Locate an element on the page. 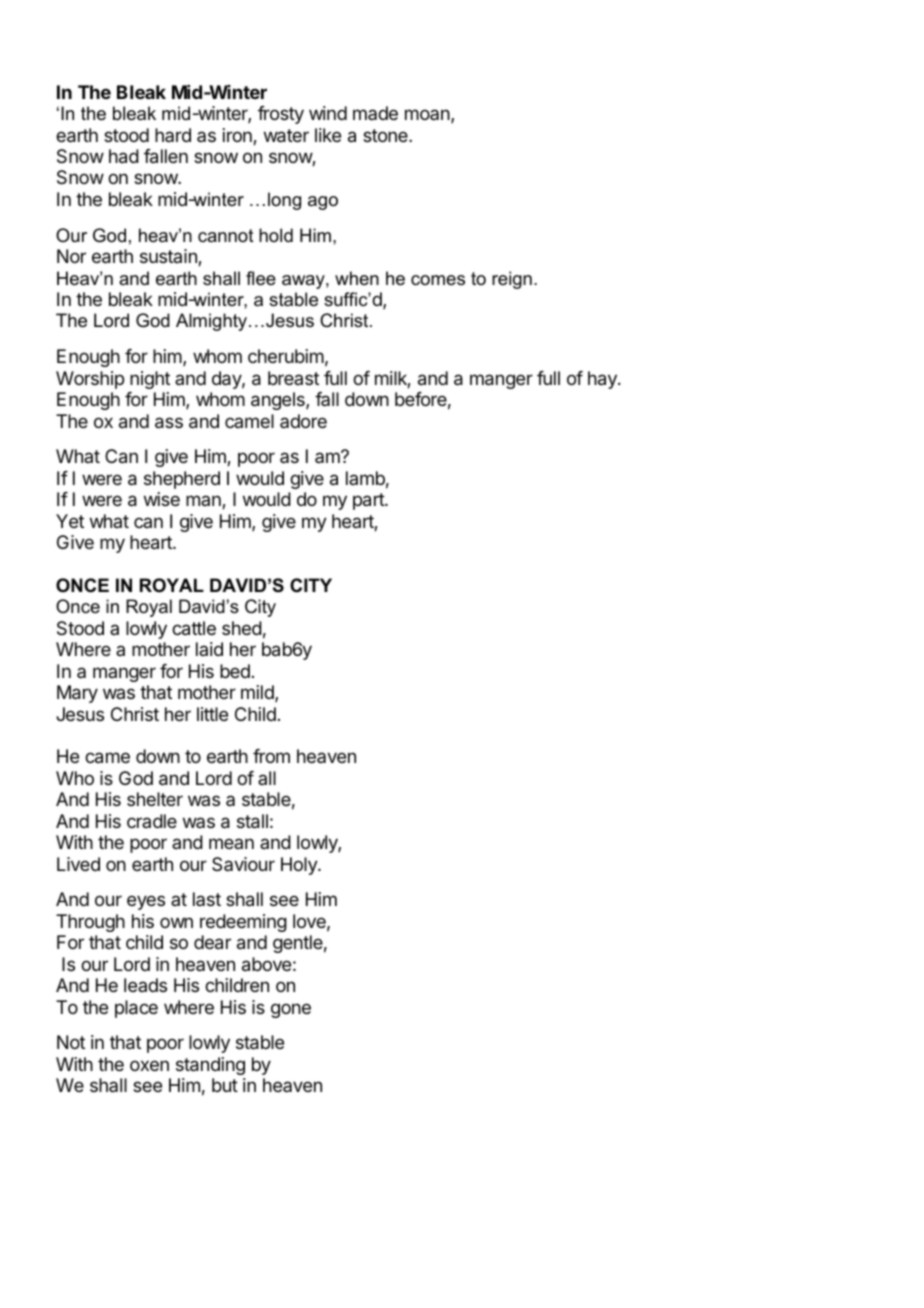 The height and width of the document is (1308, 924). oxen is located at coordinates (149, 1065).
